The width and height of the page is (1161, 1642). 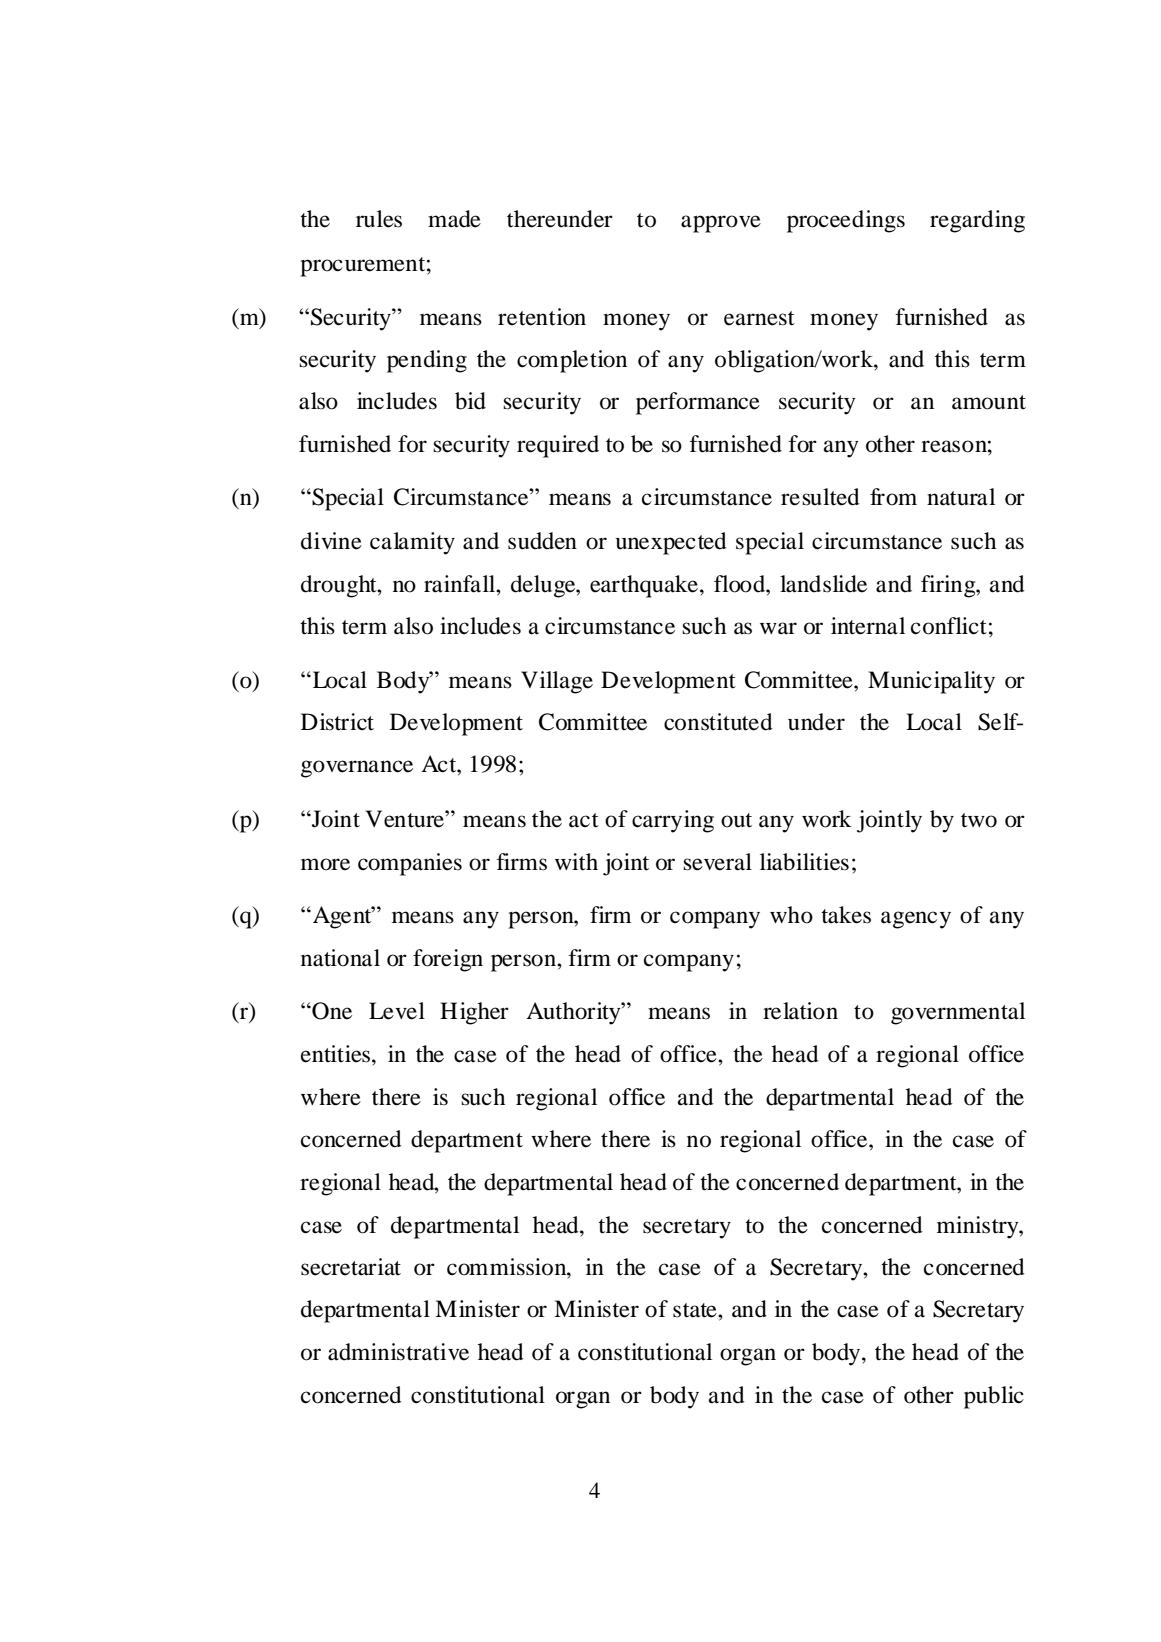 I want to click on Authority, so click(x=574, y=1013).
